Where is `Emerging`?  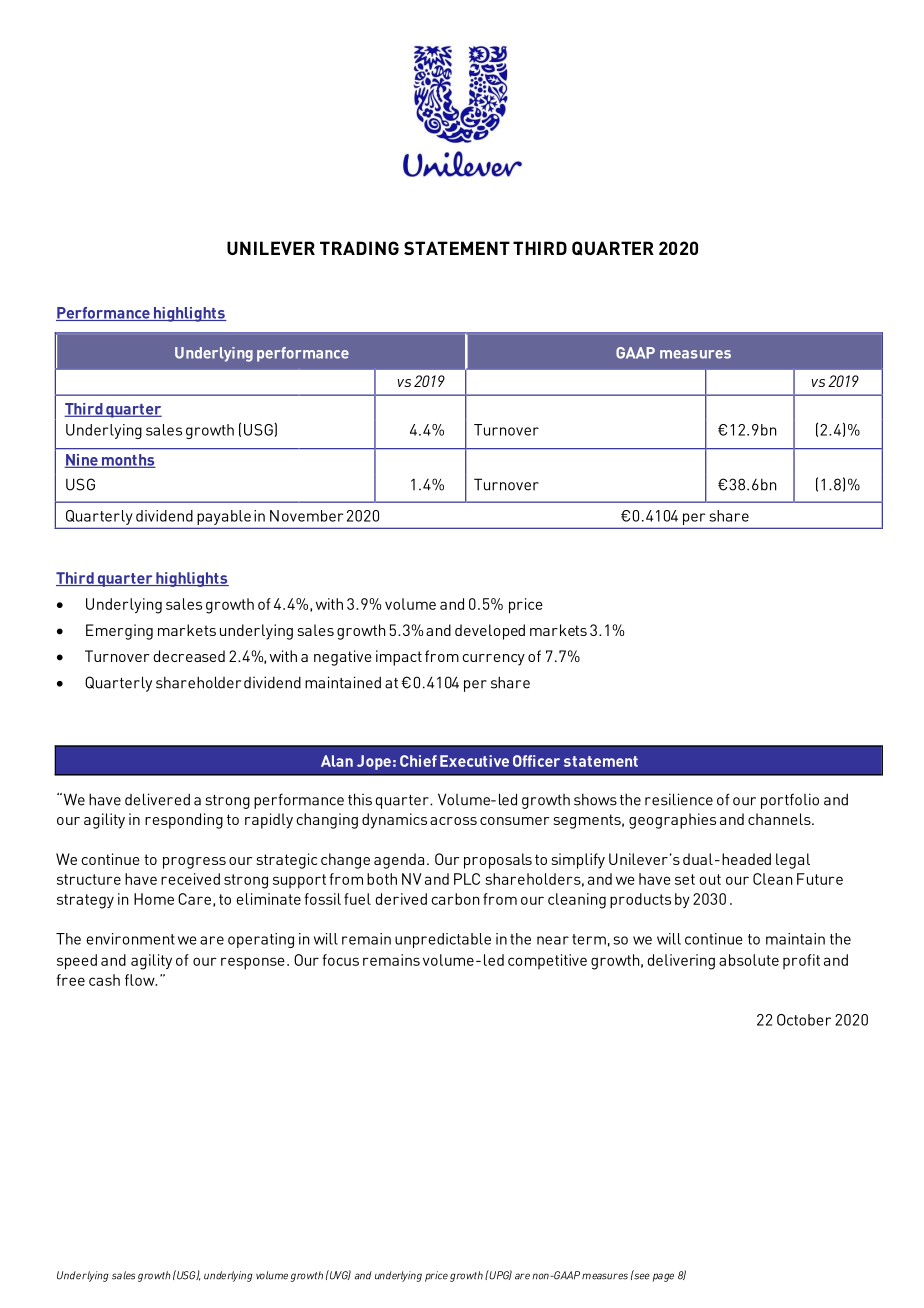 Emerging is located at coordinates (119, 632).
